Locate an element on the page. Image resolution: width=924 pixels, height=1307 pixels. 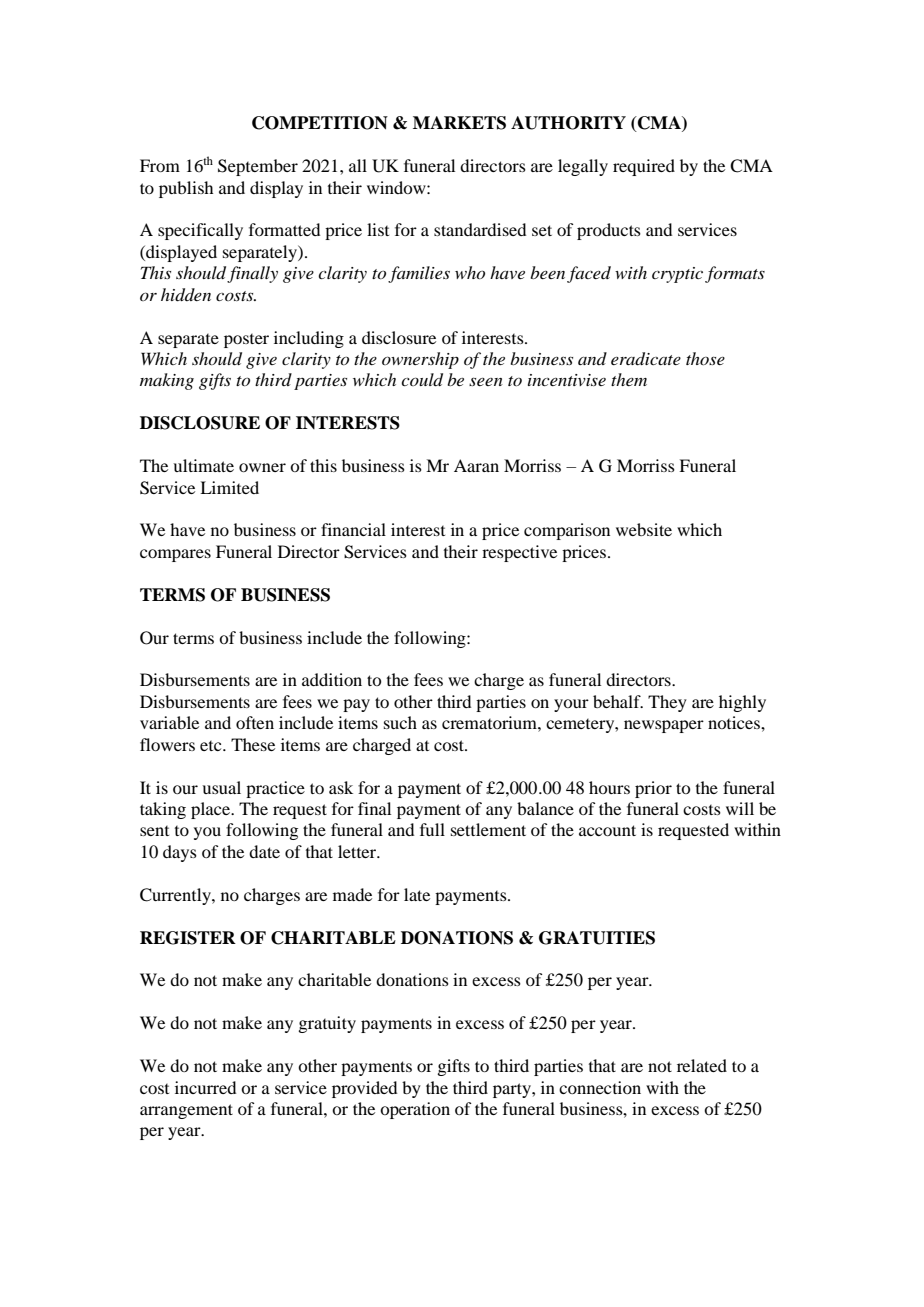
incurred is located at coordinates (205, 1087).
